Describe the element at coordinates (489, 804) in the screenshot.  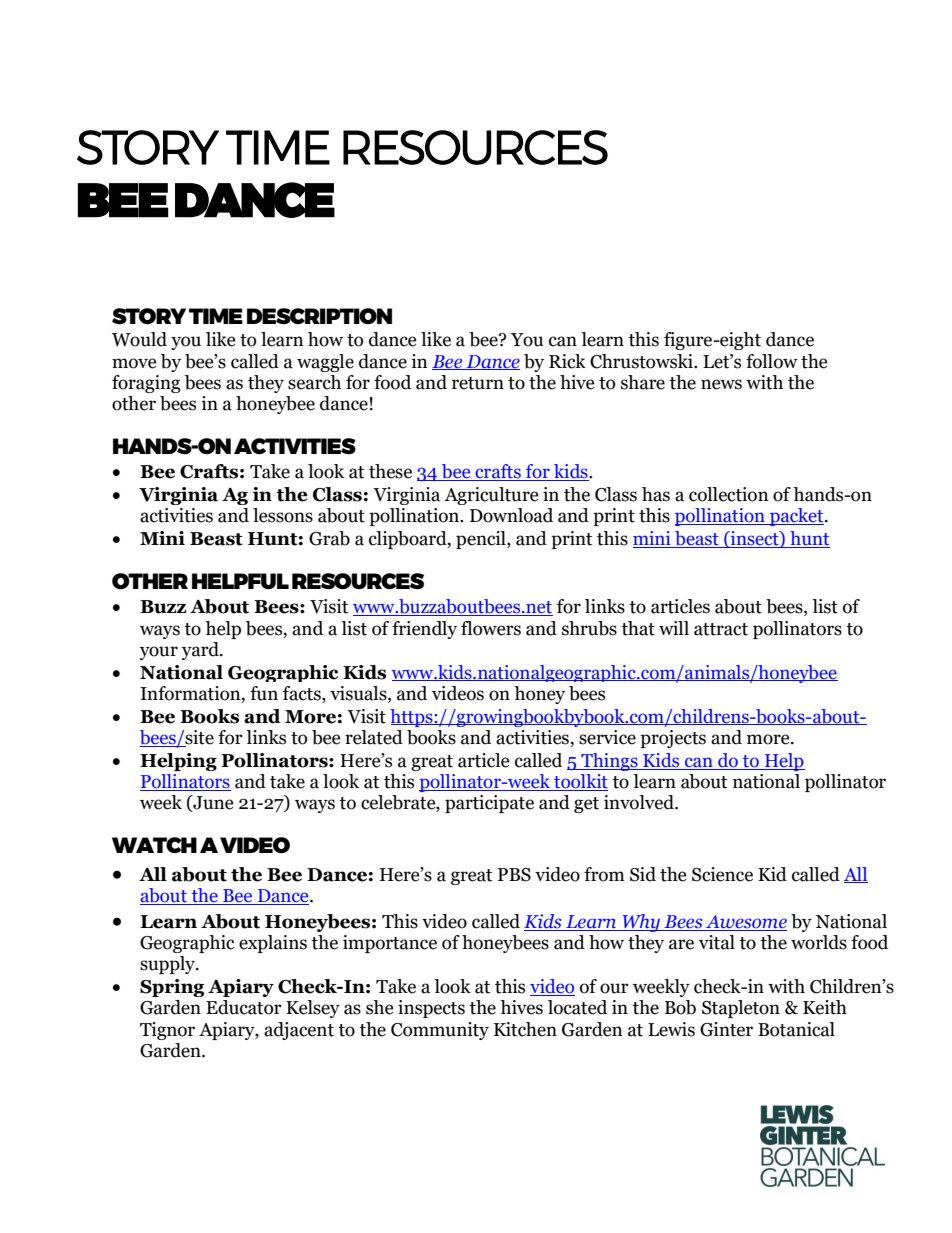
I see `participate` at that location.
